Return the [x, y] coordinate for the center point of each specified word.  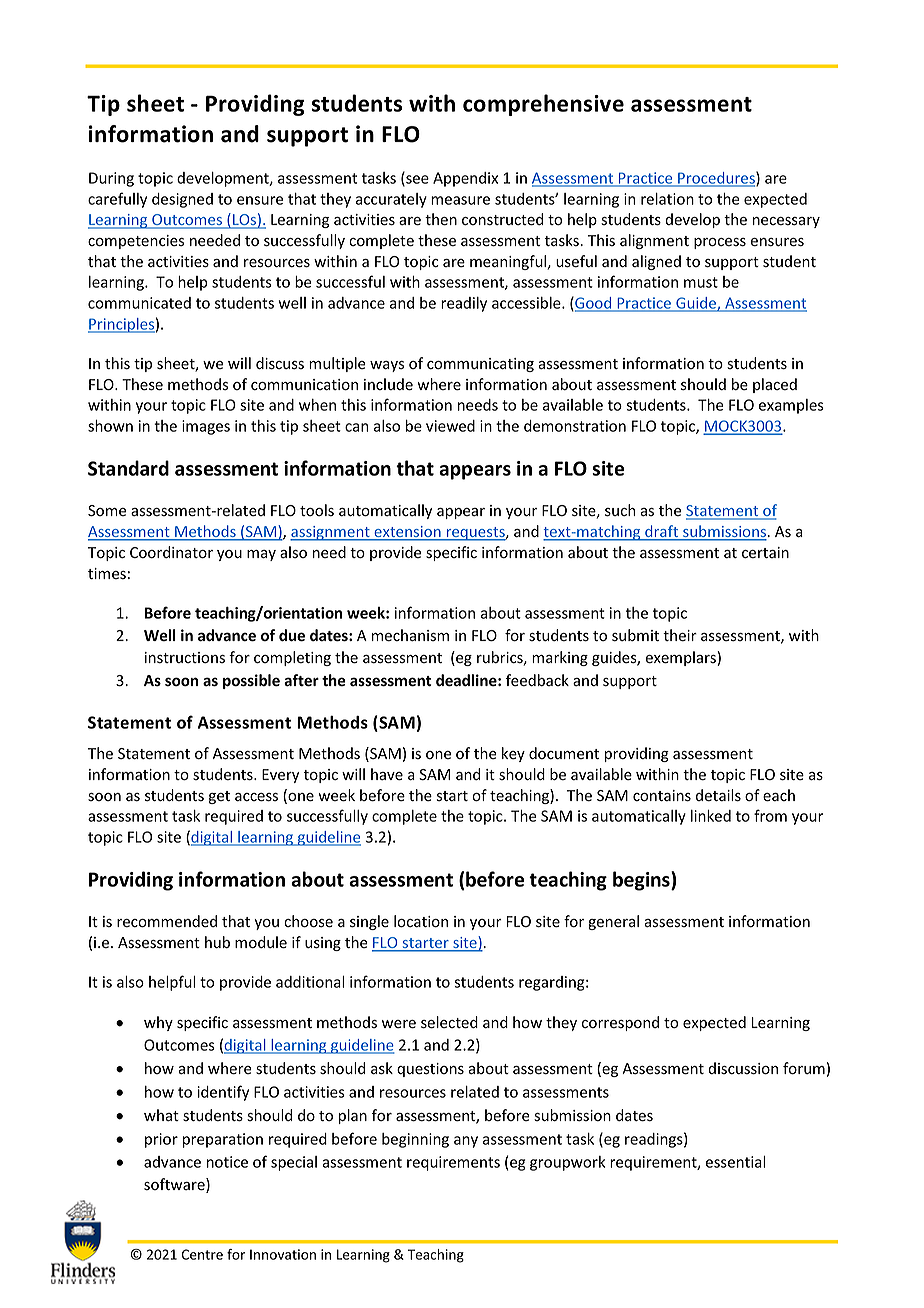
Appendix [465, 179]
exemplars [682, 658]
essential [736, 1162]
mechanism [410, 635]
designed [182, 200]
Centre [202, 1254]
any [466, 1142]
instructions [185, 658]
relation [667, 199]
